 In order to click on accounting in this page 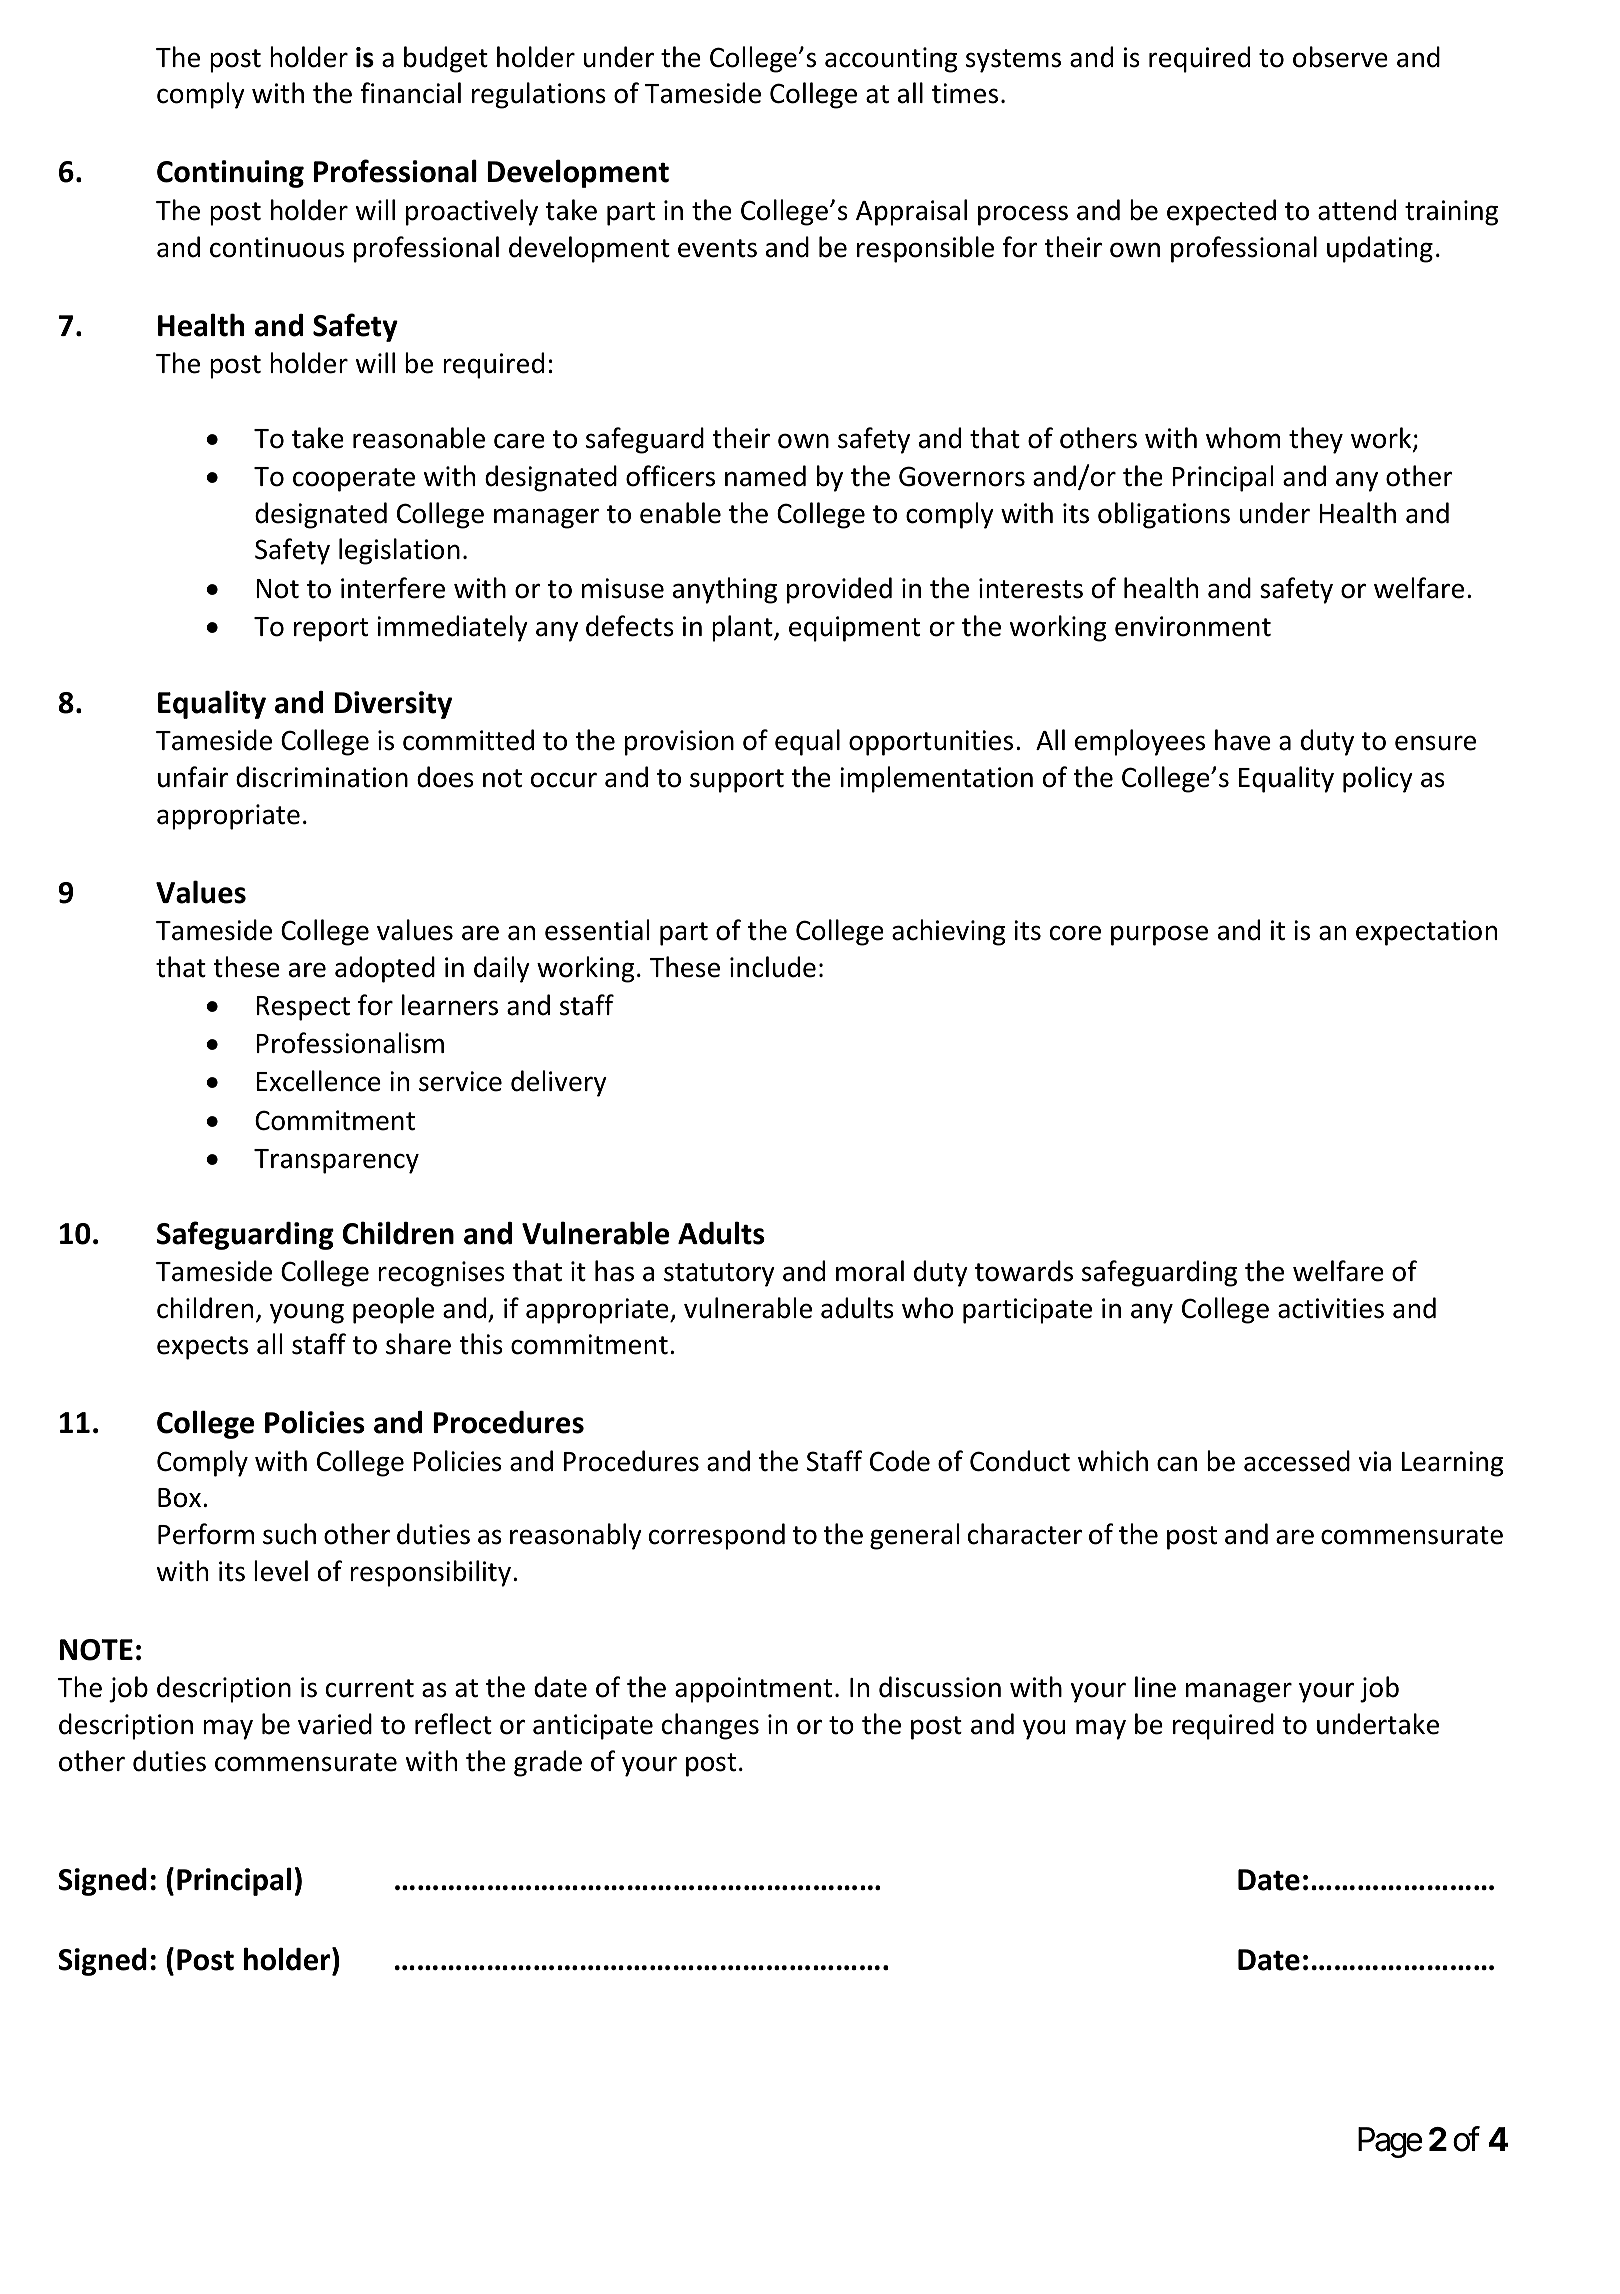, I will do `click(891, 60)`.
